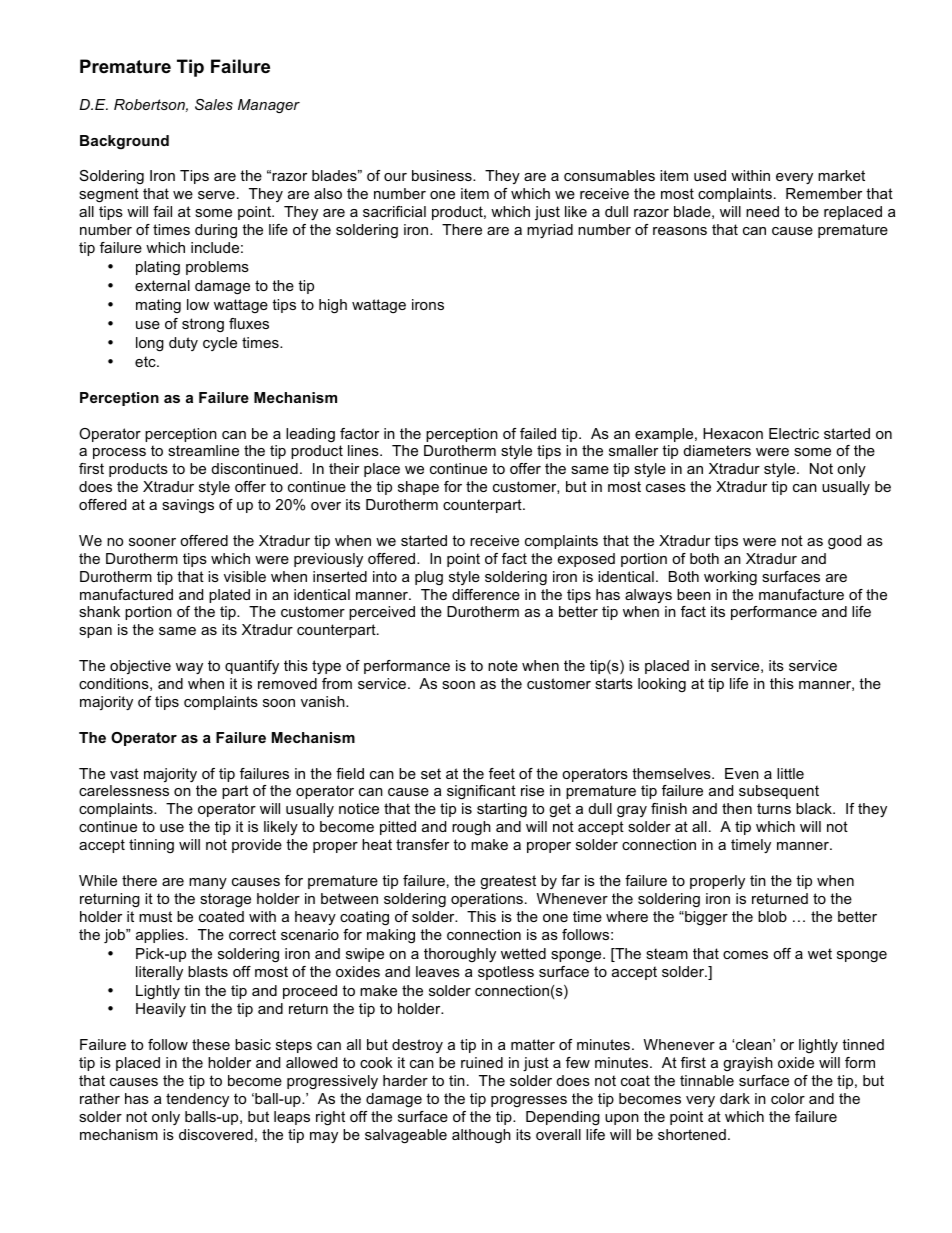 The image size is (952, 1233). I want to click on blob, so click(772, 916).
